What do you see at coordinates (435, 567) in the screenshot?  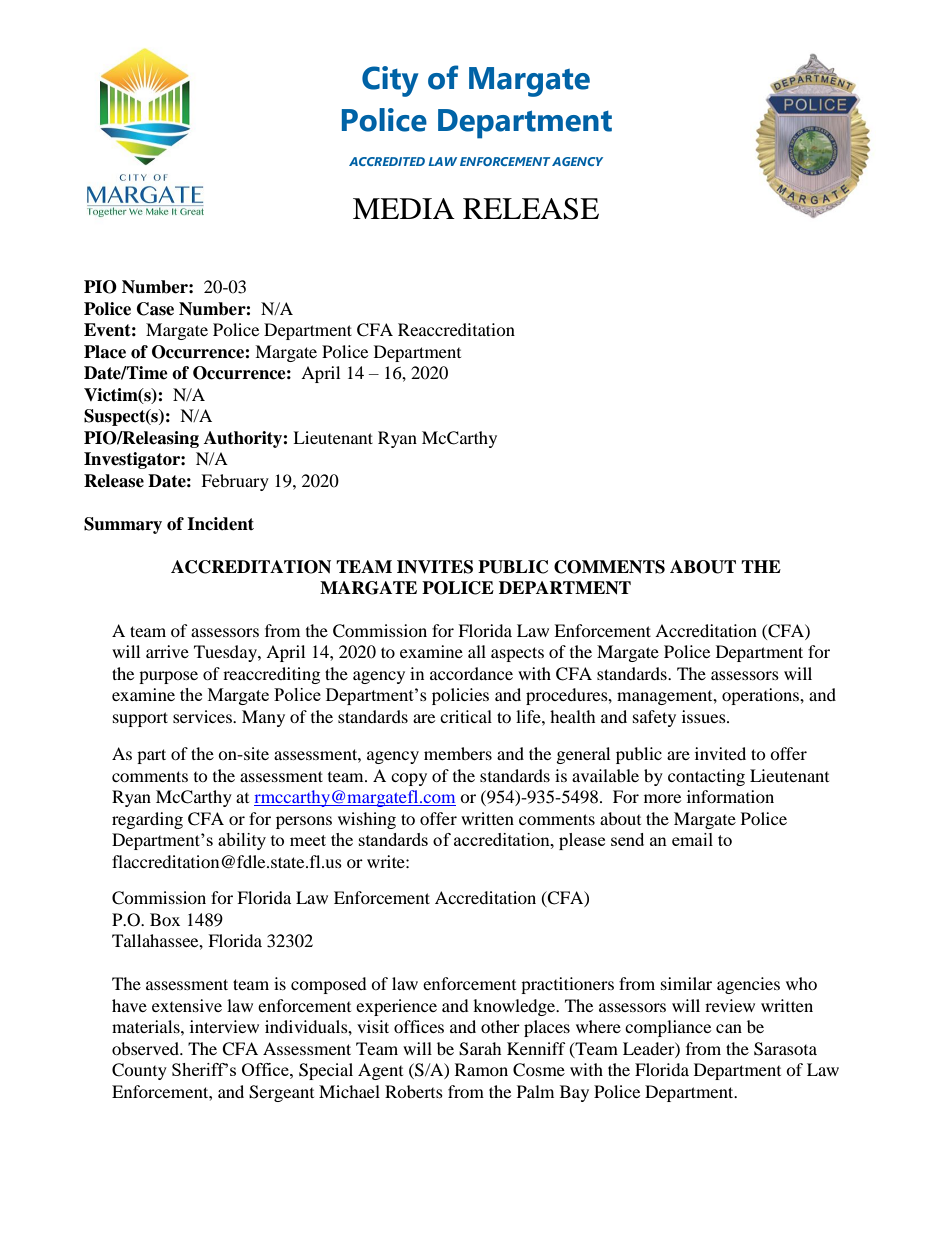 I see `INVITES` at bounding box center [435, 567].
